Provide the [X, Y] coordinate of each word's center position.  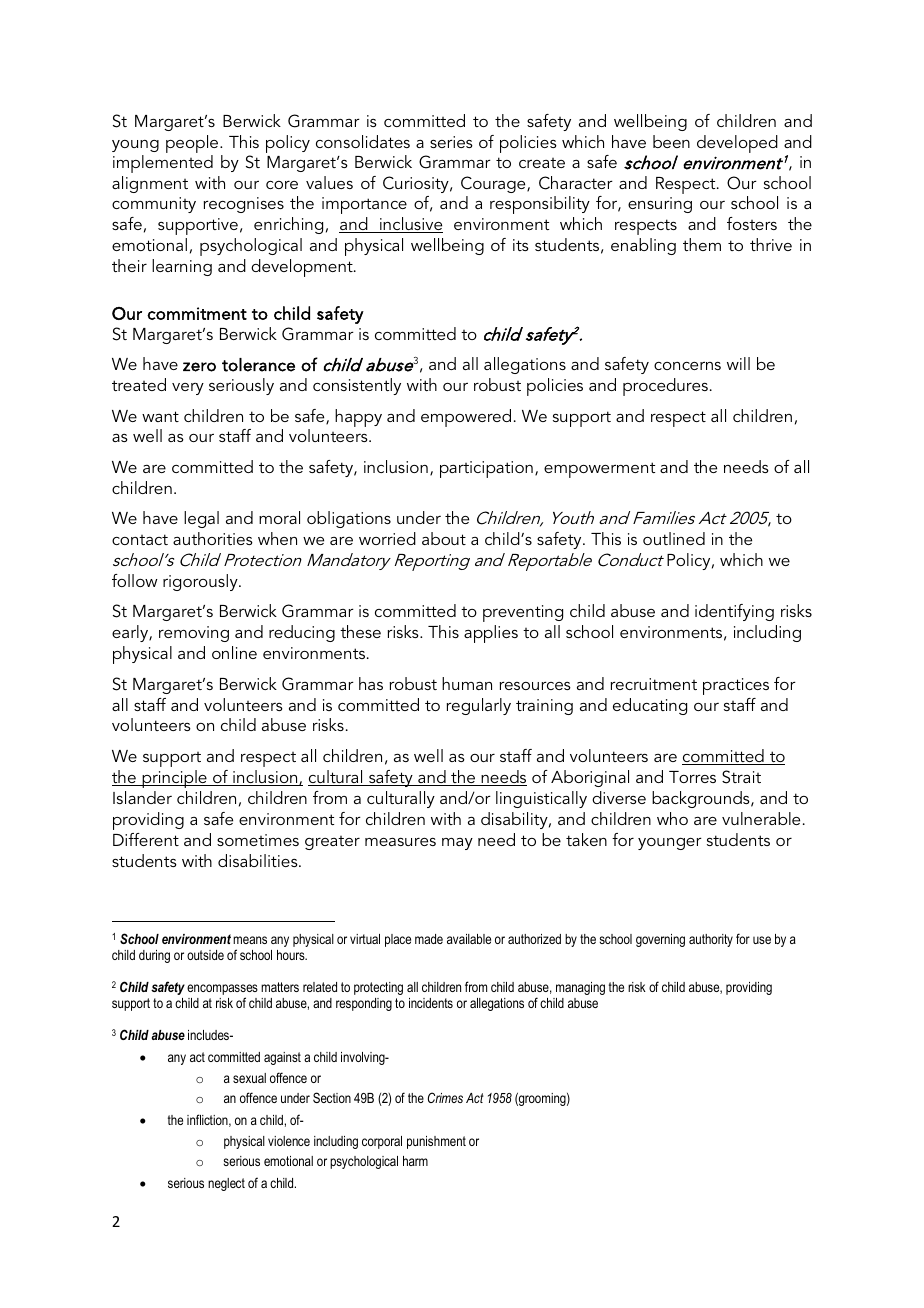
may [457, 844]
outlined [674, 538]
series [451, 142]
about [444, 538]
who [672, 818]
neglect [226, 1184]
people [193, 144]
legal [201, 519]
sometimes [258, 840]
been [671, 141]
